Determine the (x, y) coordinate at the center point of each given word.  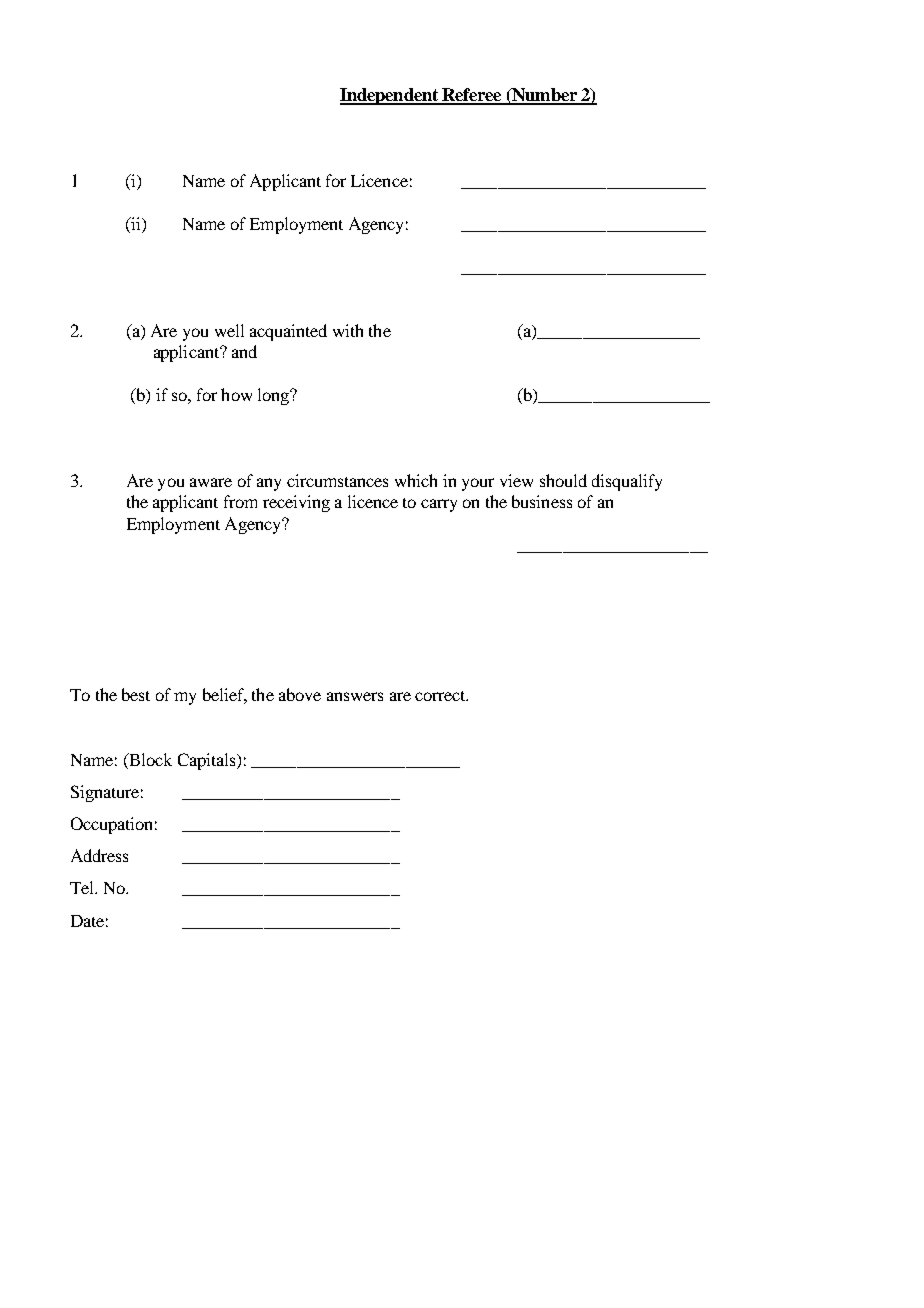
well (229, 330)
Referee (472, 96)
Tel (83, 887)
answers (355, 696)
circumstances (337, 480)
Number (544, 96)
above (300, 694)
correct (441, 696)
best (136, 694)
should (563, 480)
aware (211, 482)
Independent (390, 96)
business (542, 501)
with (348, 330)
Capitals (208, 761)
